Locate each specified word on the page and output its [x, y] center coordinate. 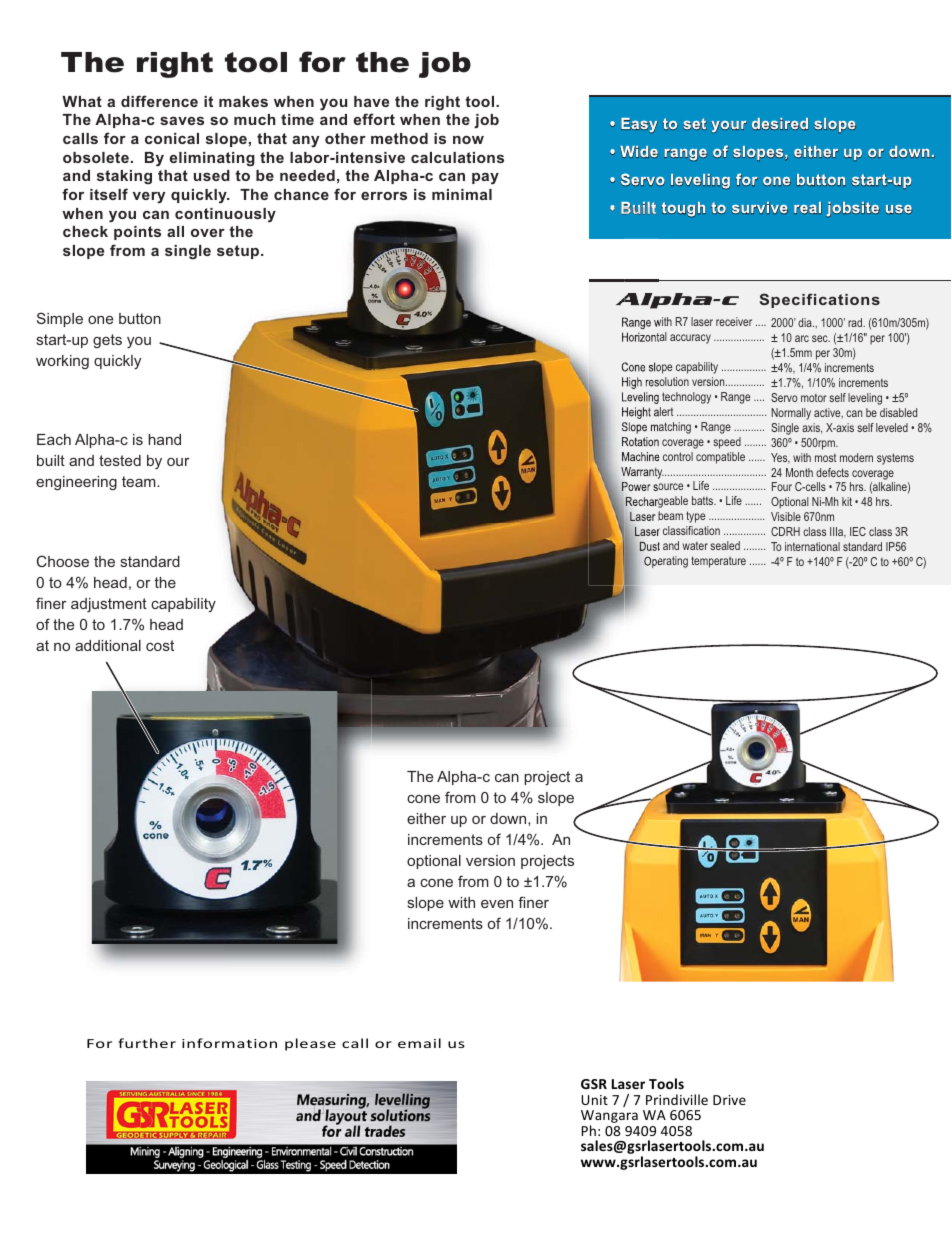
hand [165, 439]
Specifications [820, 300]
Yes [780, 458]
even [497, 904]
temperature [718, 562]
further [147, 1043]
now [468, 140]
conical [172, 138]
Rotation [640, 442]
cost [160, 645]
